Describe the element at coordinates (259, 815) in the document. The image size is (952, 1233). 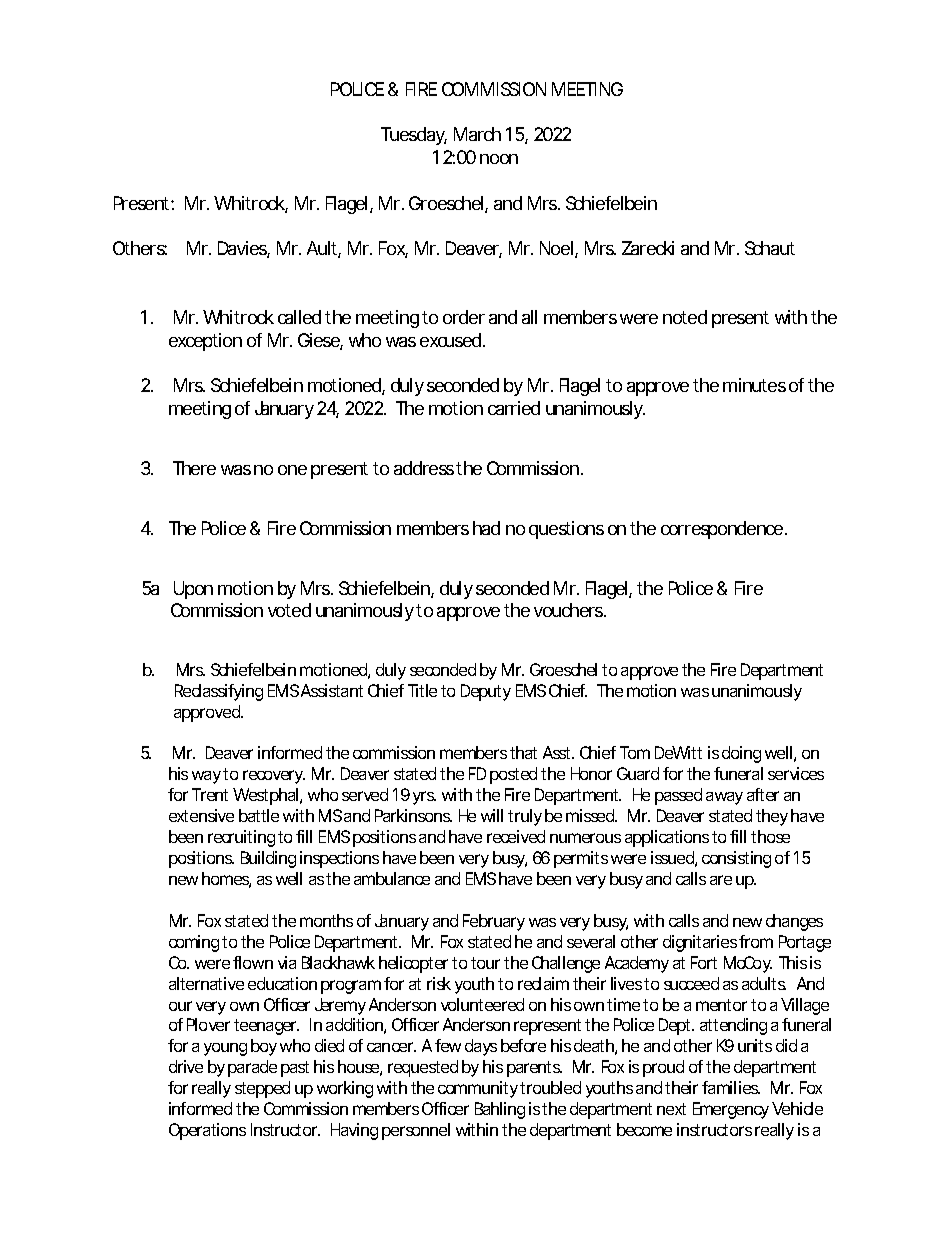
I see `battle` at that location.
